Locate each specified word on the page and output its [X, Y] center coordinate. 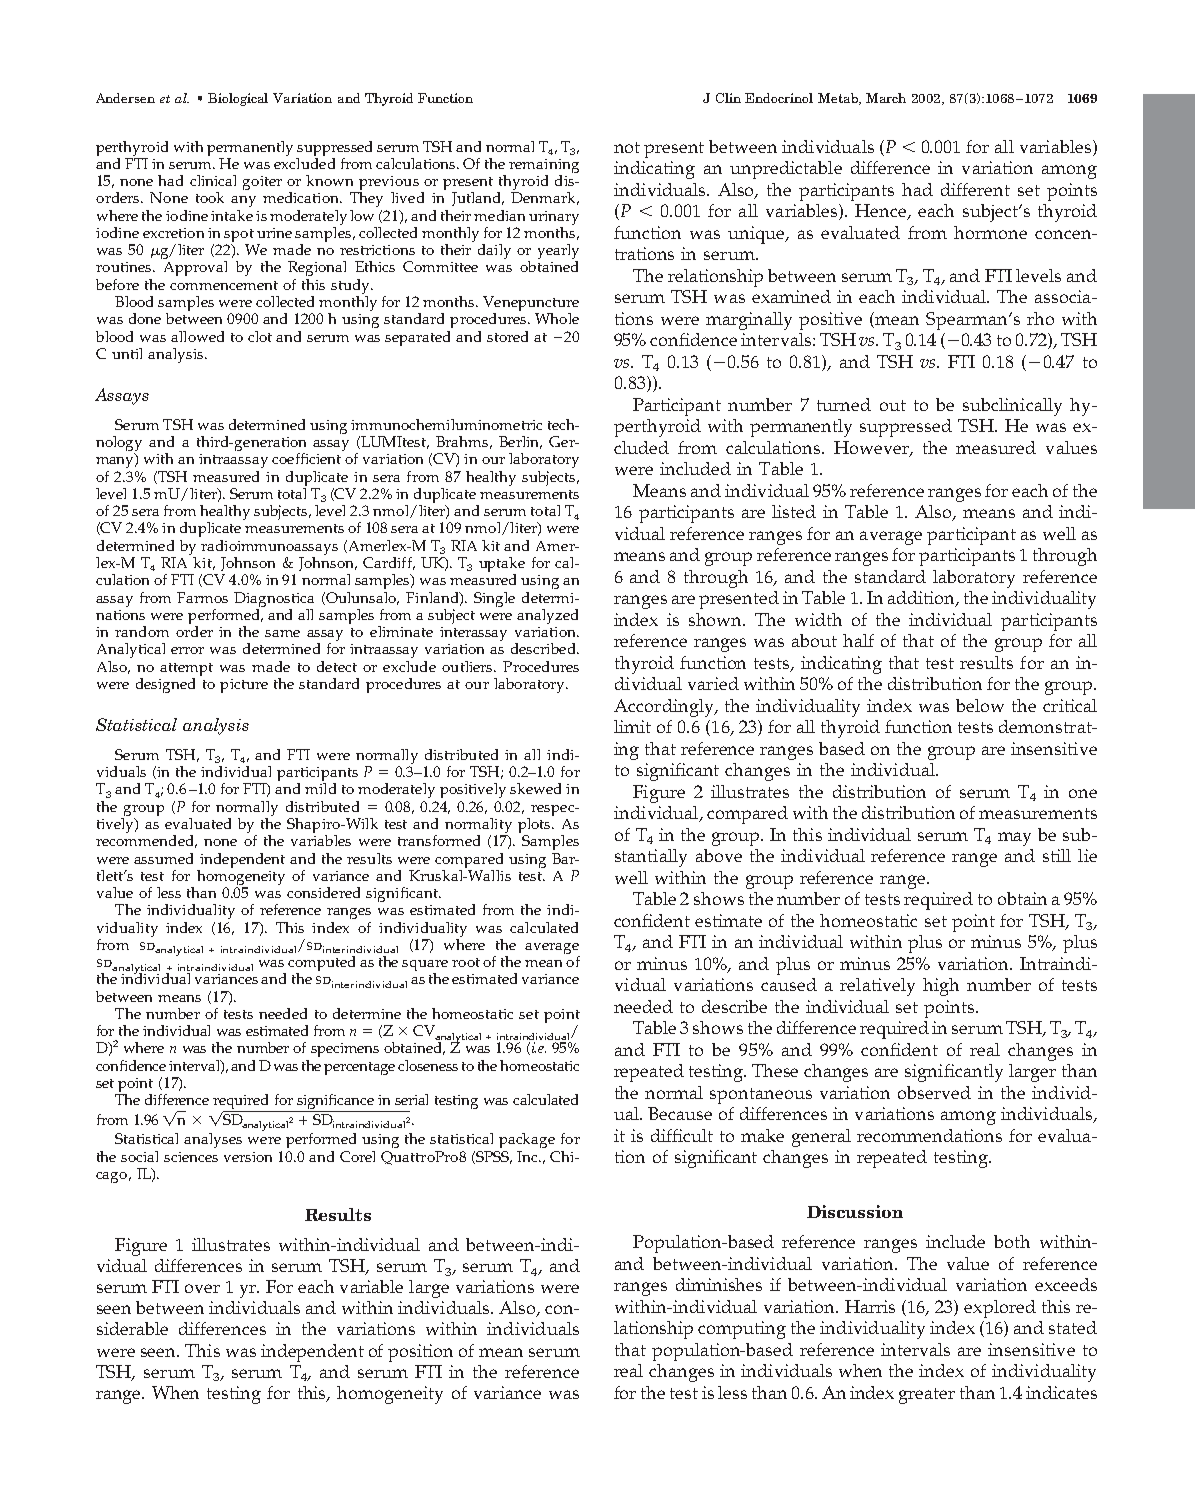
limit [632, 726]
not [627, 147]
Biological [238, 99]
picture [244, 686]
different [975, 189]
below [980, 705]
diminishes [719, 1284]
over [202, 1288]
